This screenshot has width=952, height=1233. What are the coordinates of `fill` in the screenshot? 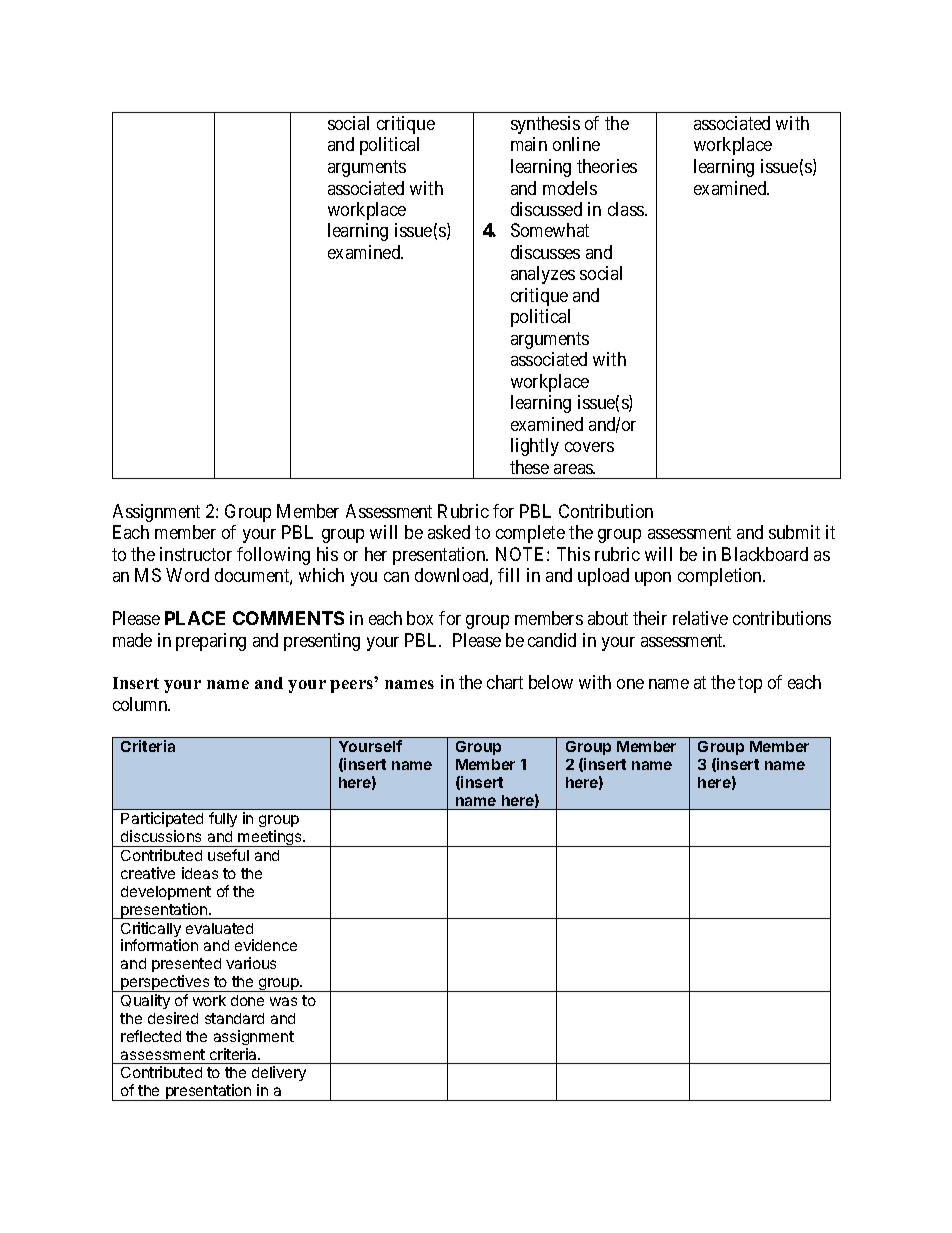 It's located at (508, 575).
